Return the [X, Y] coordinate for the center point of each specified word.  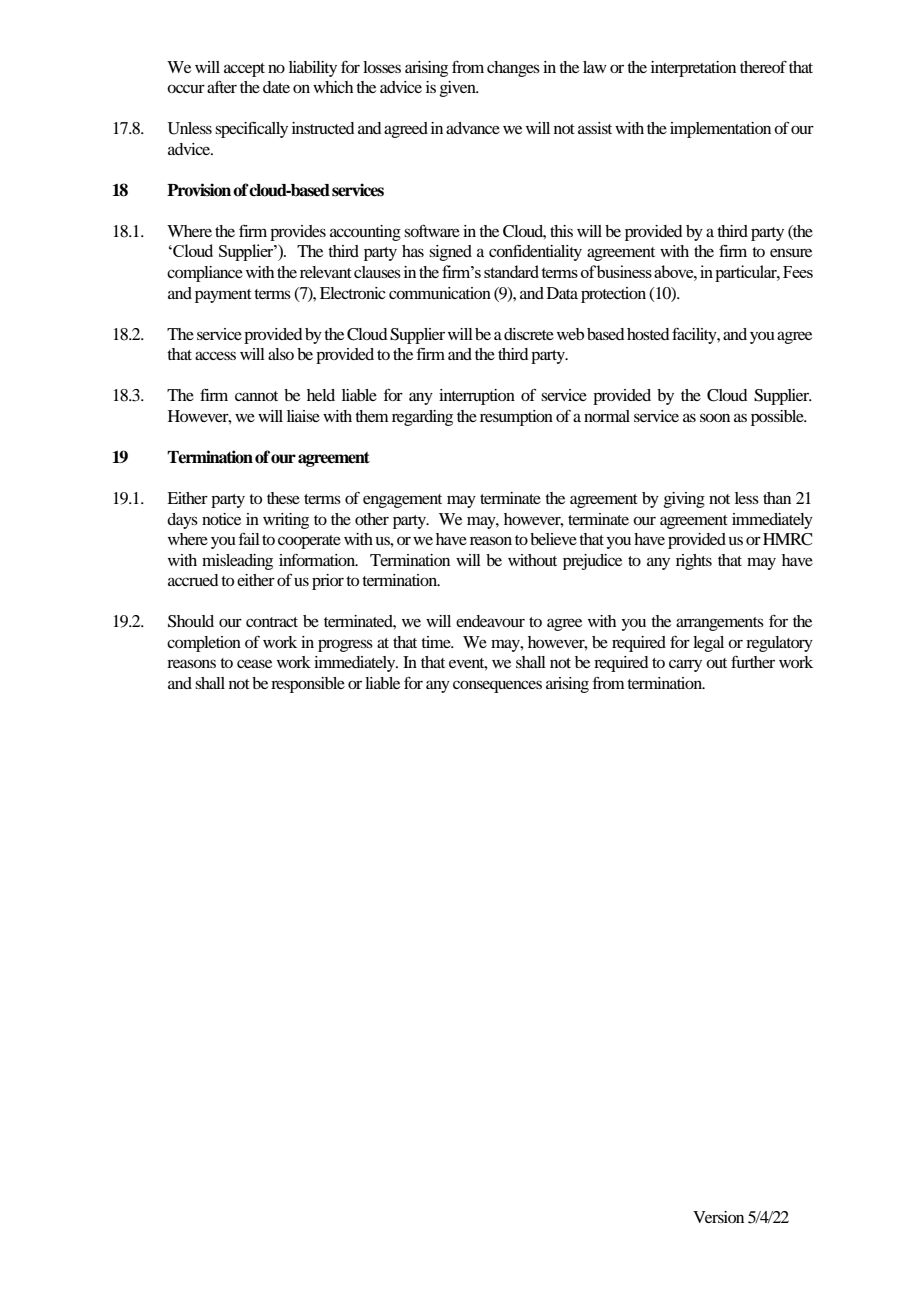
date [276, 87]
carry [685, 665]
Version [718, 1217]
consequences [497, 686]
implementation [720, 130]
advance [473, 128]
